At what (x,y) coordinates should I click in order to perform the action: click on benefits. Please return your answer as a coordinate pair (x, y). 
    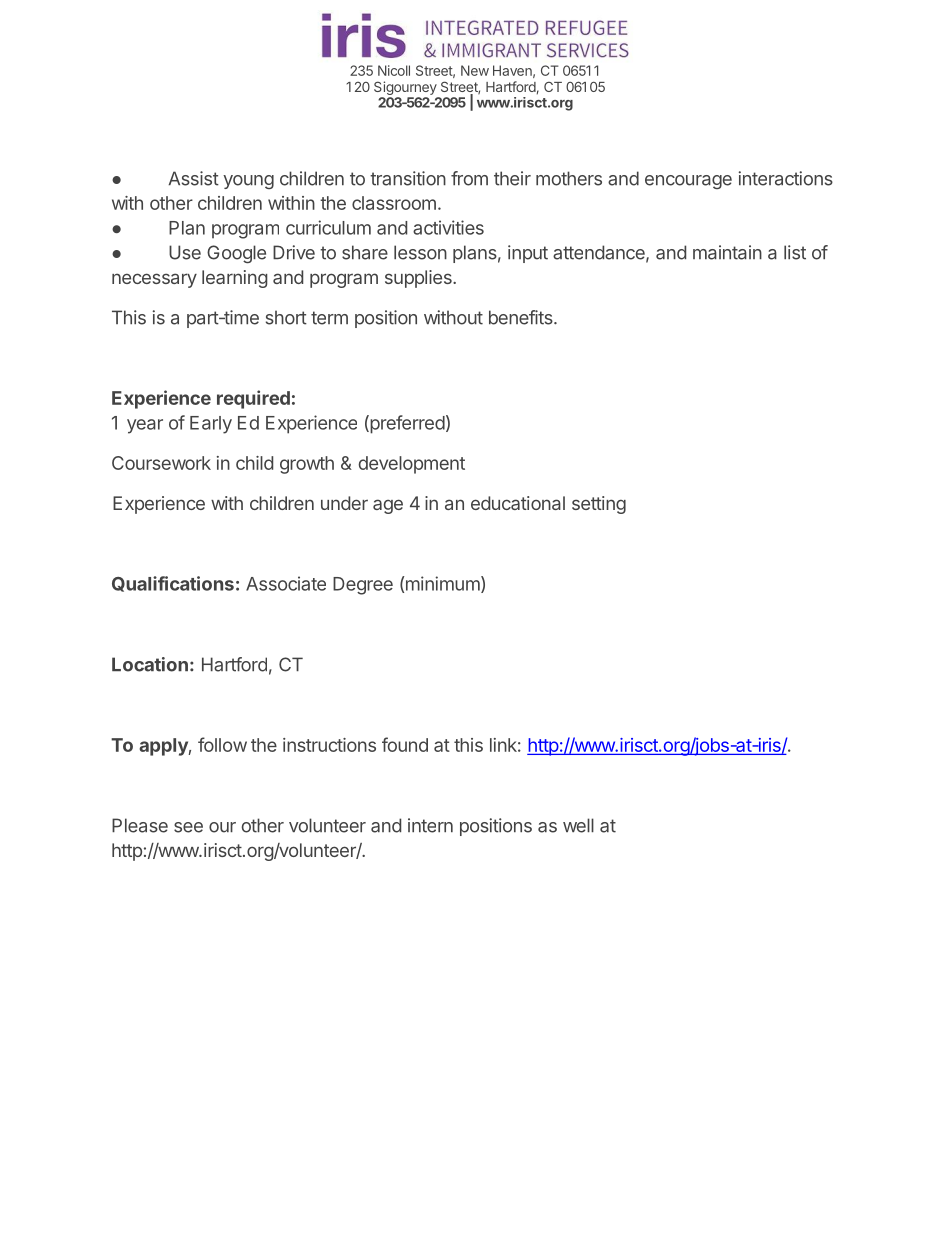
    Looking at the image, I should click on (522, 317).
